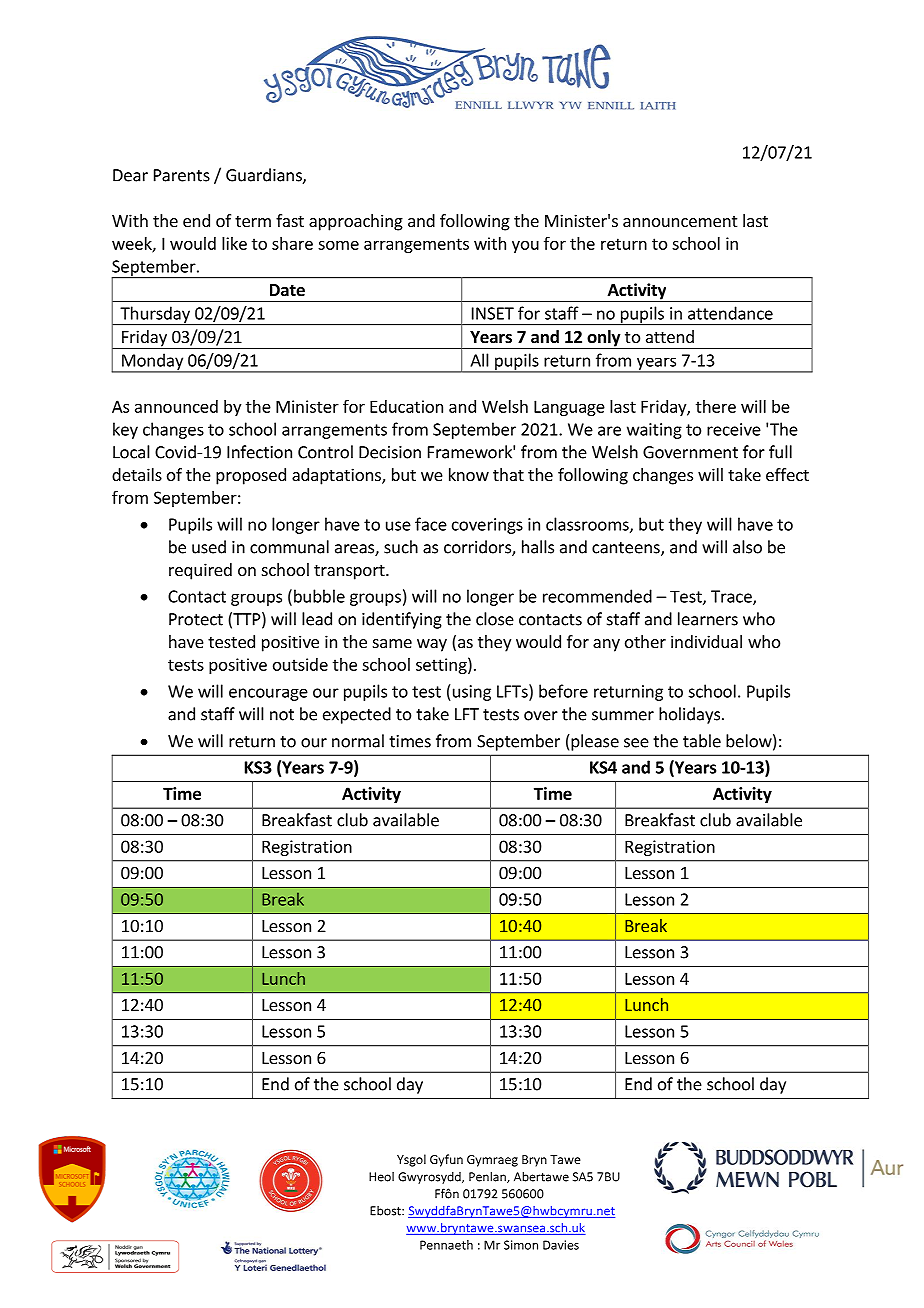  What do you see at coordinates (251, 476) in the page?
I see `proposed` at bounding box center [251, 476].
